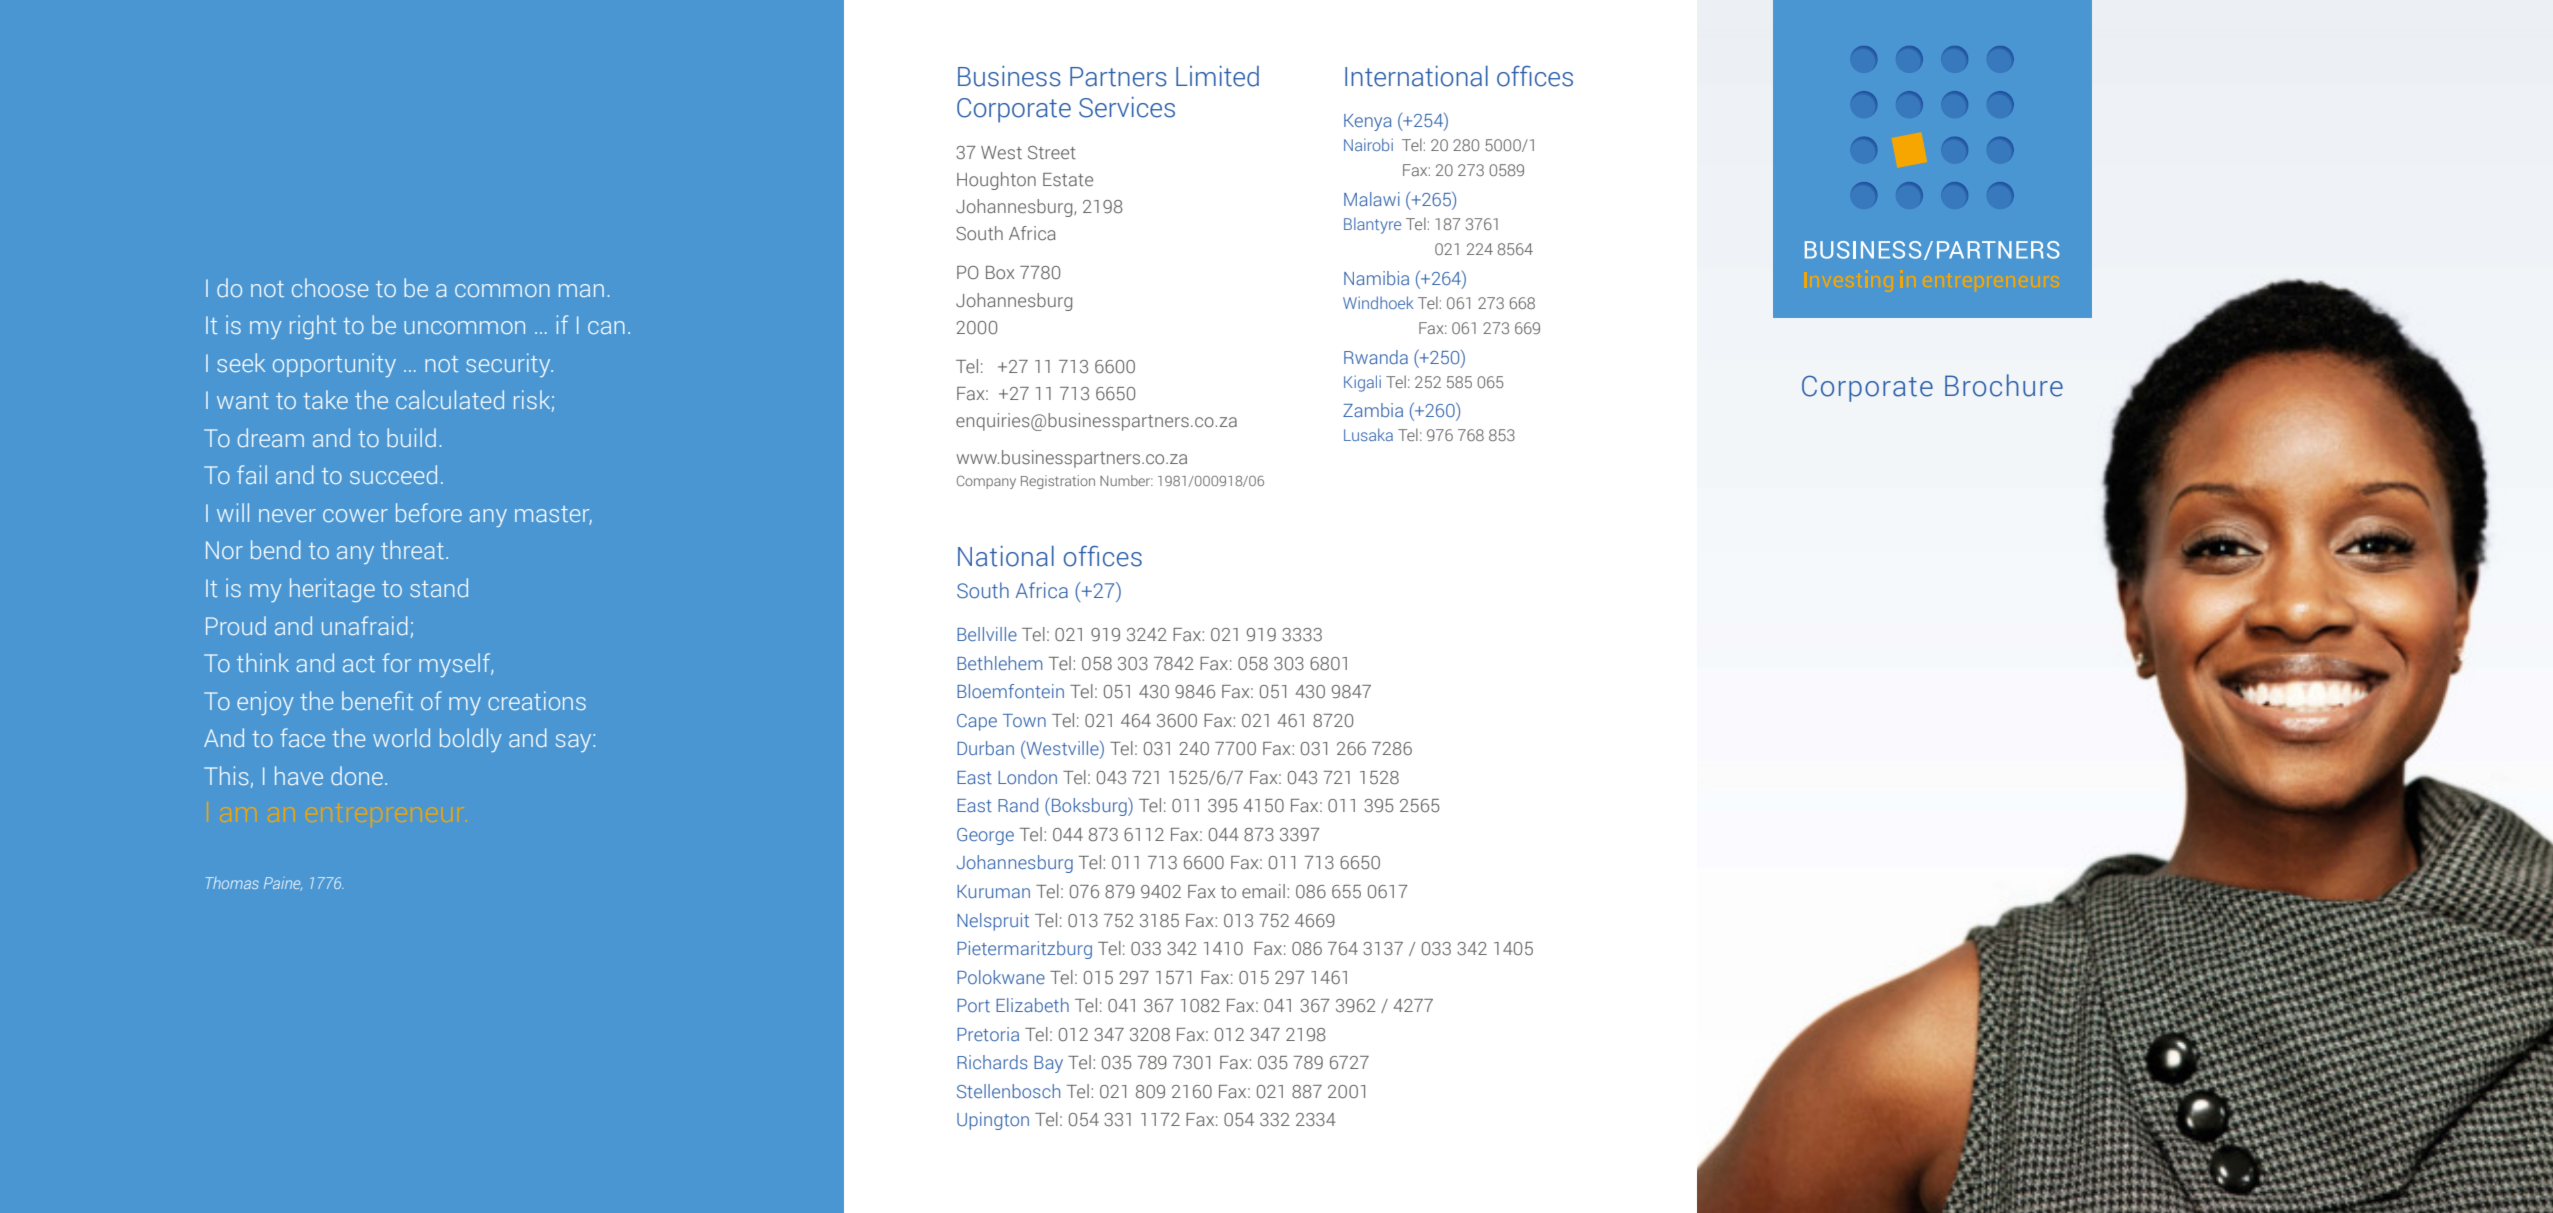  Describe the element at coordinates (1217, 76) in the image. I see `Limited` at that location.
